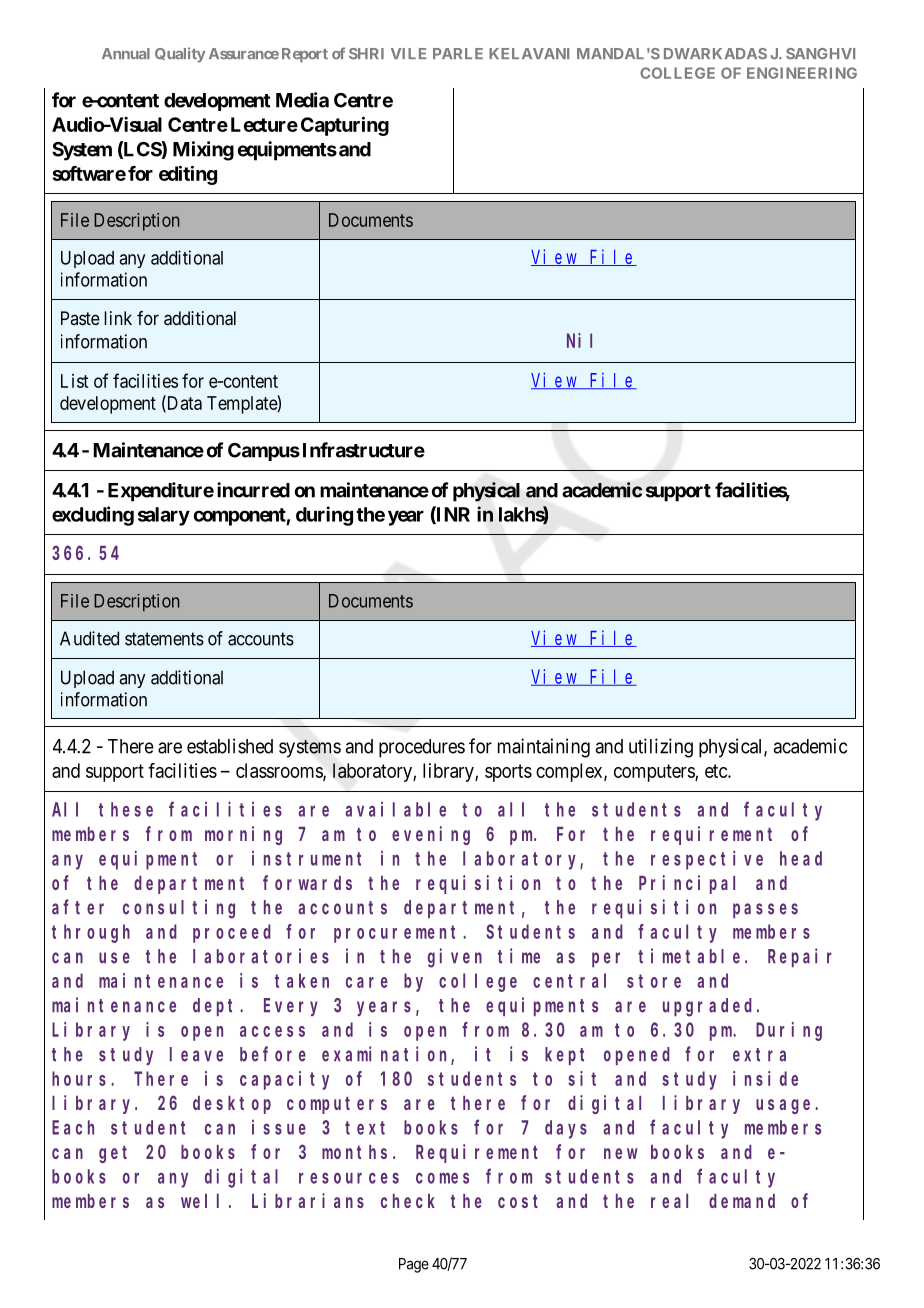  Describe the element at coordinates (707, 860) in the document. I see `respective` at that location.
